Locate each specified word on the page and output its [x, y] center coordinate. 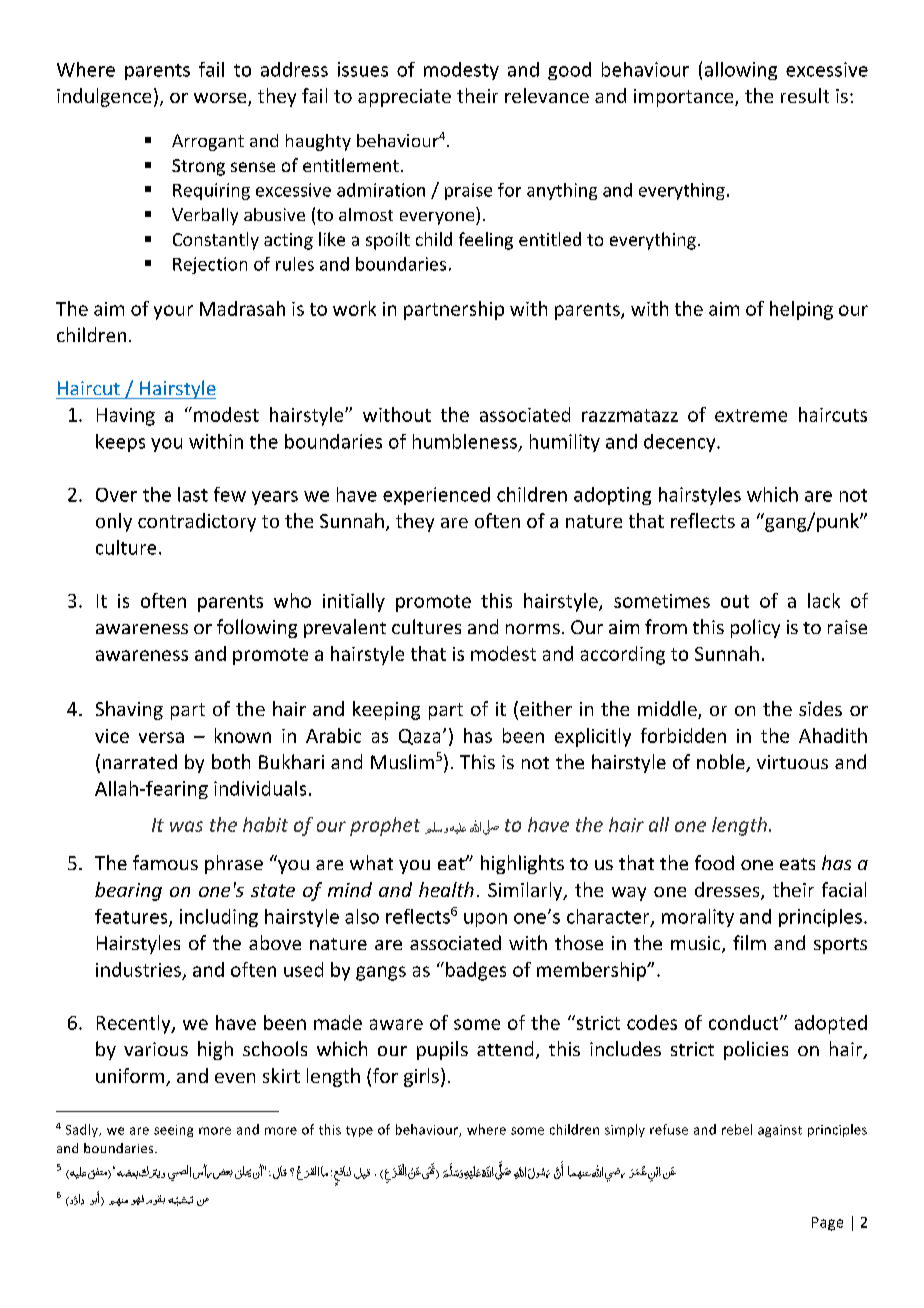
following [257, 628]
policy [755, 628]
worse [221, 99]
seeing [173, 1131]
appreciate [404, 98]
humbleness [465, 441]
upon [485, 920]
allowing [741, 71]
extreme [751, 415]
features [132, 917]
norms [533, 629]
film [749, 942]
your [173, 312]
